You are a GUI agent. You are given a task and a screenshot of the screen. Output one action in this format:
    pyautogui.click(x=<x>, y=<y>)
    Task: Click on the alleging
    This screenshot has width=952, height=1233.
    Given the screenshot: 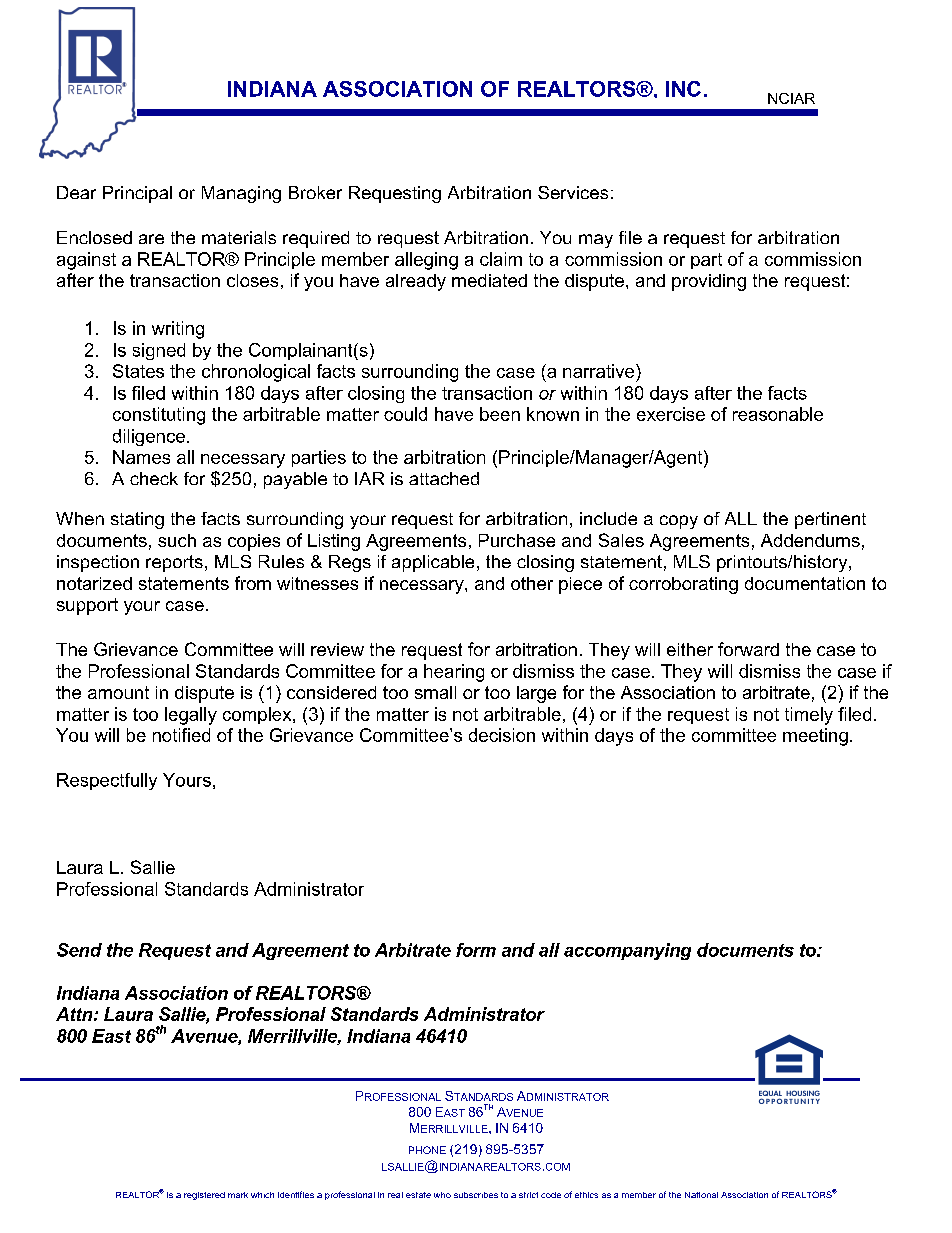 What is the action you would take?
    pyautogui.click(x=426, y=261)
